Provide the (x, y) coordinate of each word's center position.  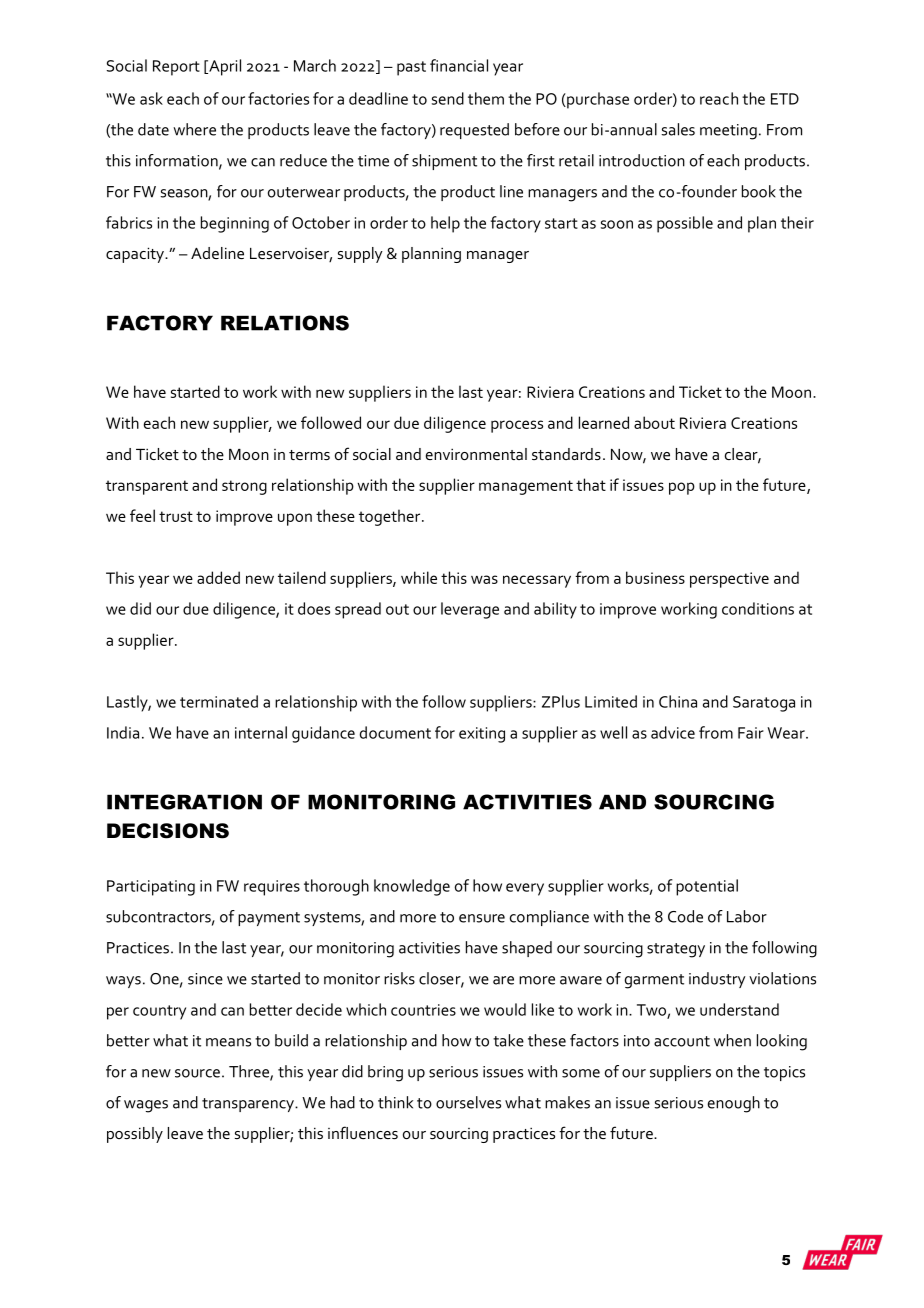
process (517, 426)
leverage (470, 610)
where (194, 129)
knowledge (412, 887)
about (654, 422)
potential (707, 887)
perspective (729, 580)
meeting (728, 132)
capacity (136, 255)
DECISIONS (168, 831)
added (218, 577)
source (197, 1073)
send (448, 98)
